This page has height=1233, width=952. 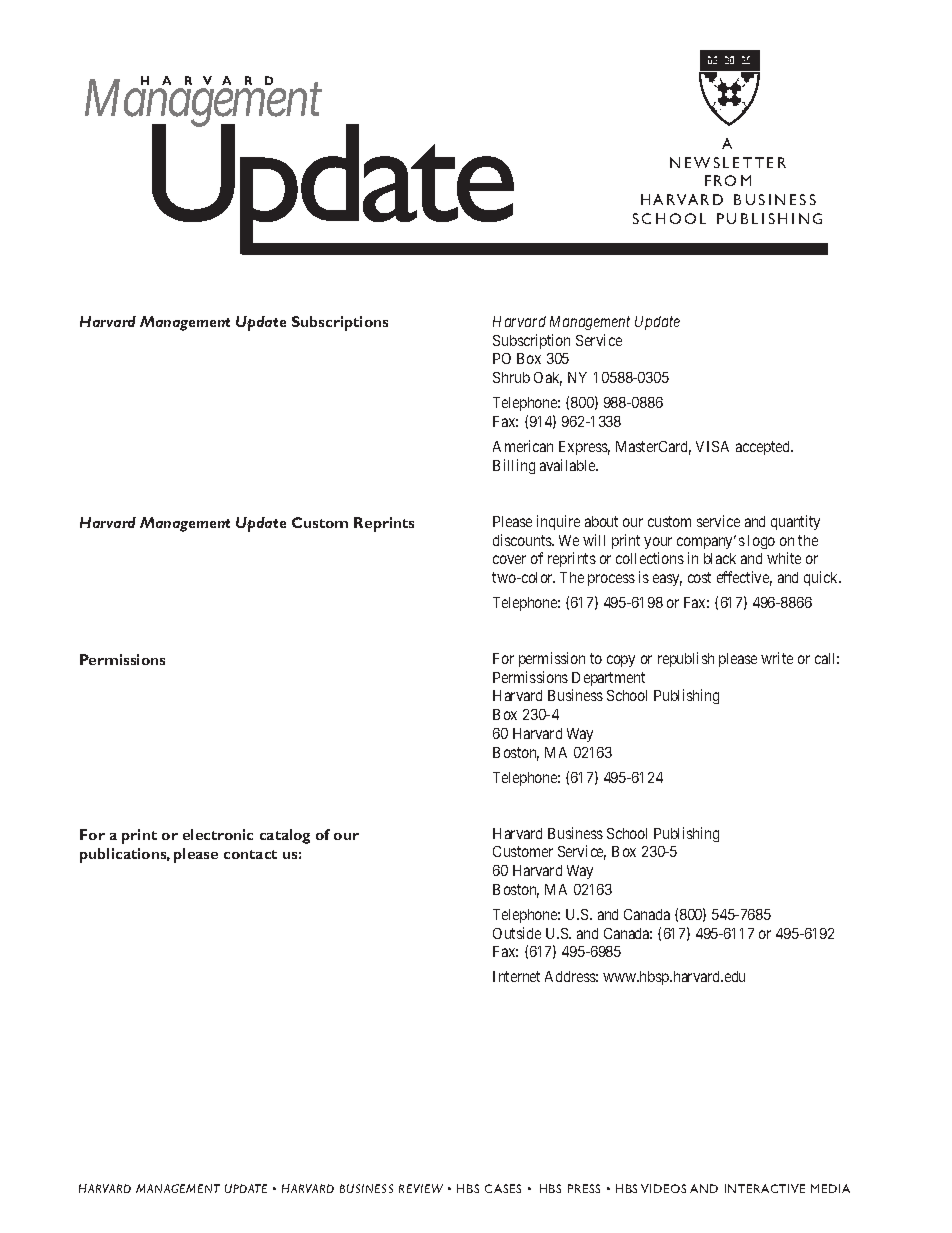 What do you see at coordinates (765, 1188) in the page?
I see `INTERACTIVE` at bounding box center [765, 1188].
